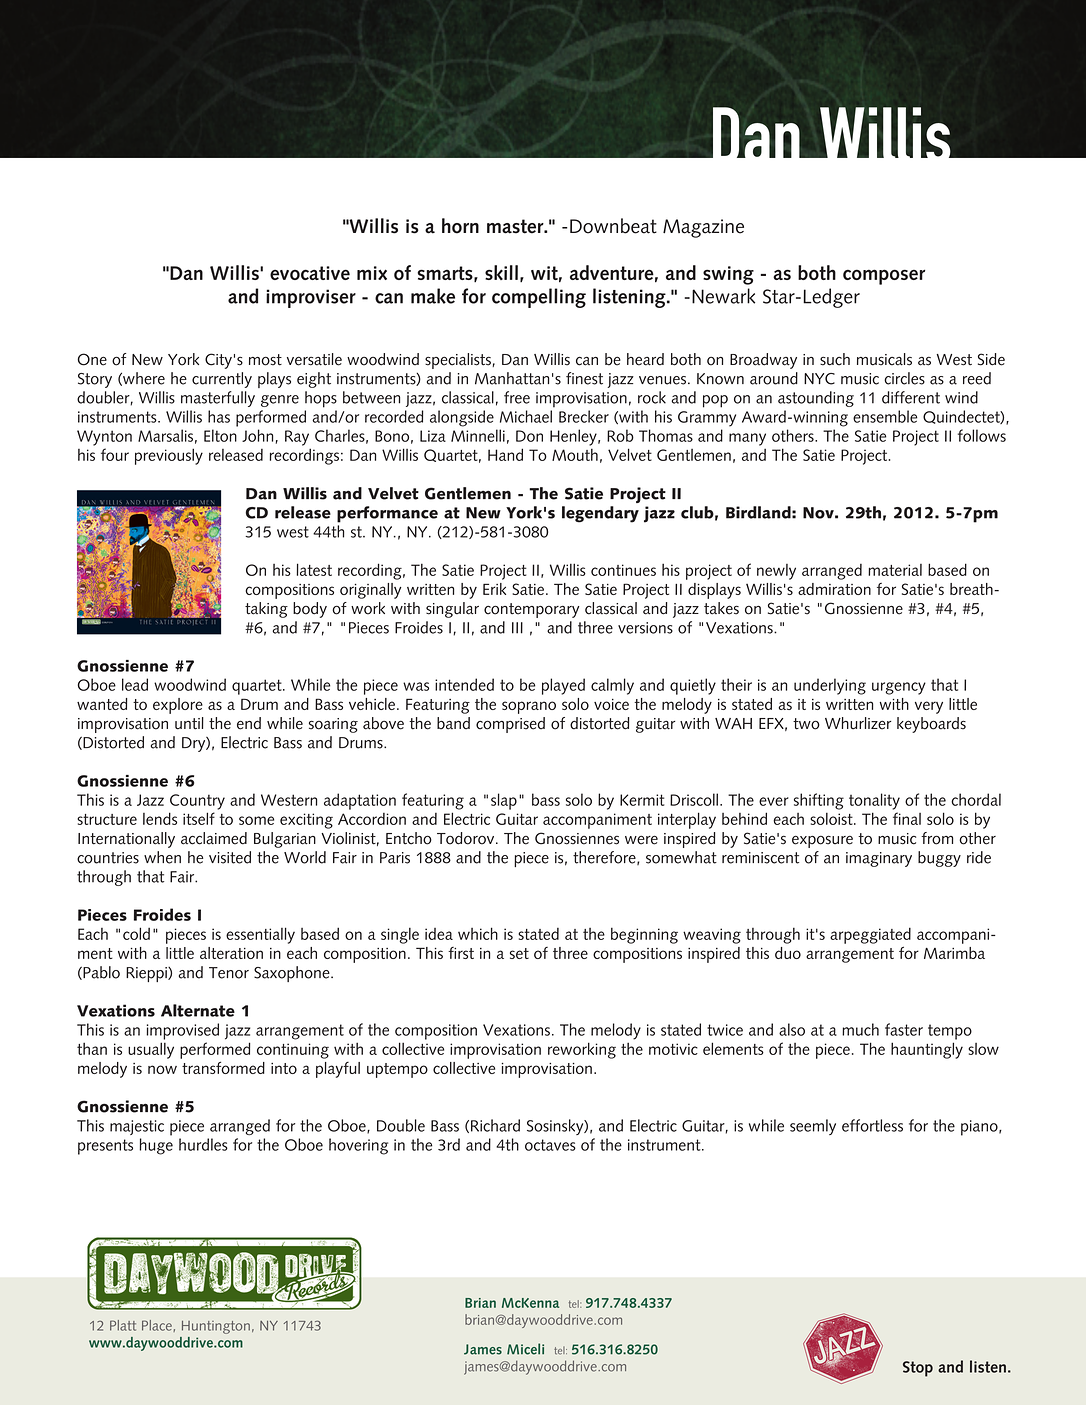 The image size is (1086, 1405). What do you see at coordinates (550, 1145) in the document?
I see `octaves` at bounding box center [550, 1145].
